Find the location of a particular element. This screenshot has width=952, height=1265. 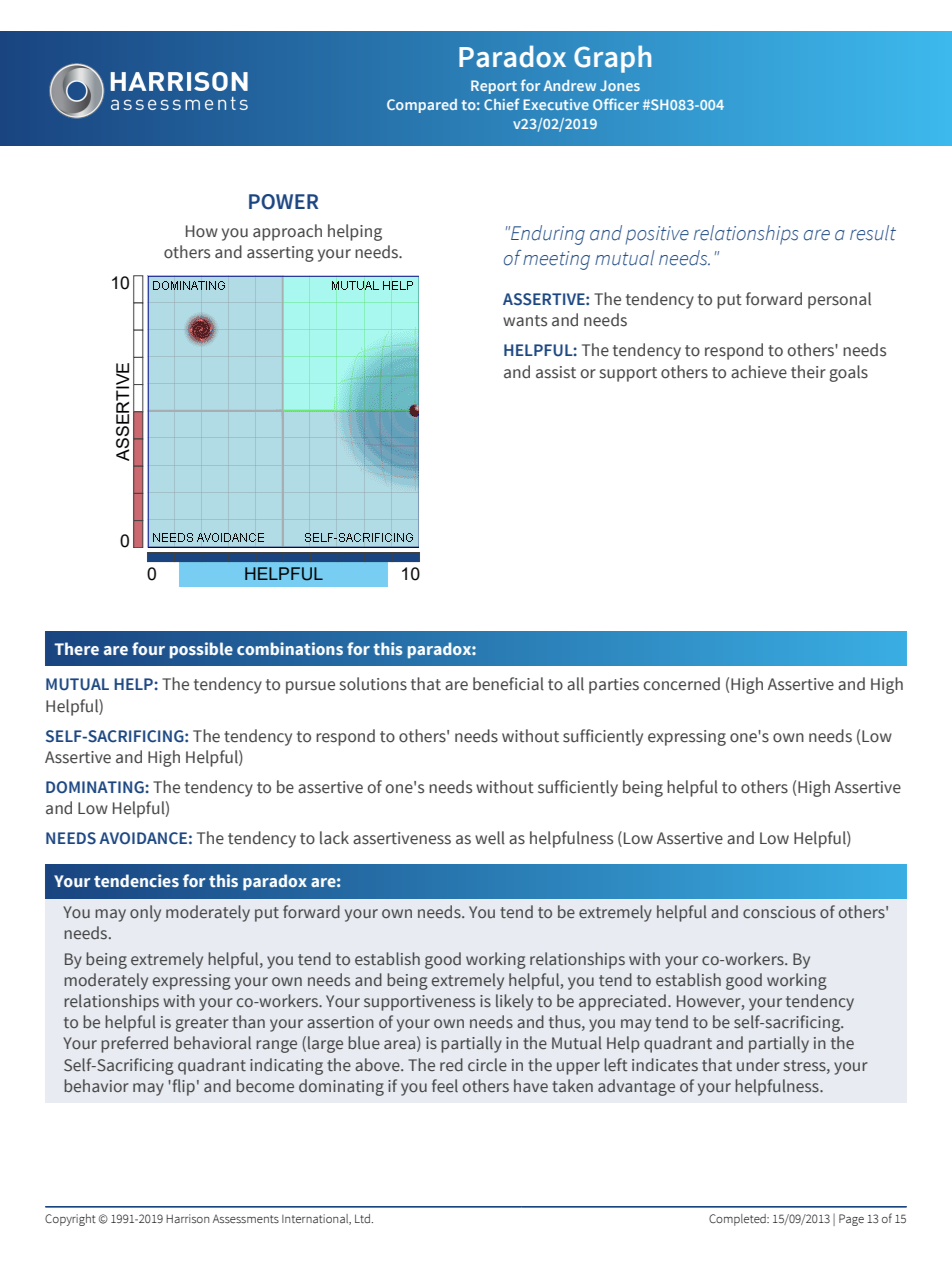

four is located at coordinates (148, 648).
